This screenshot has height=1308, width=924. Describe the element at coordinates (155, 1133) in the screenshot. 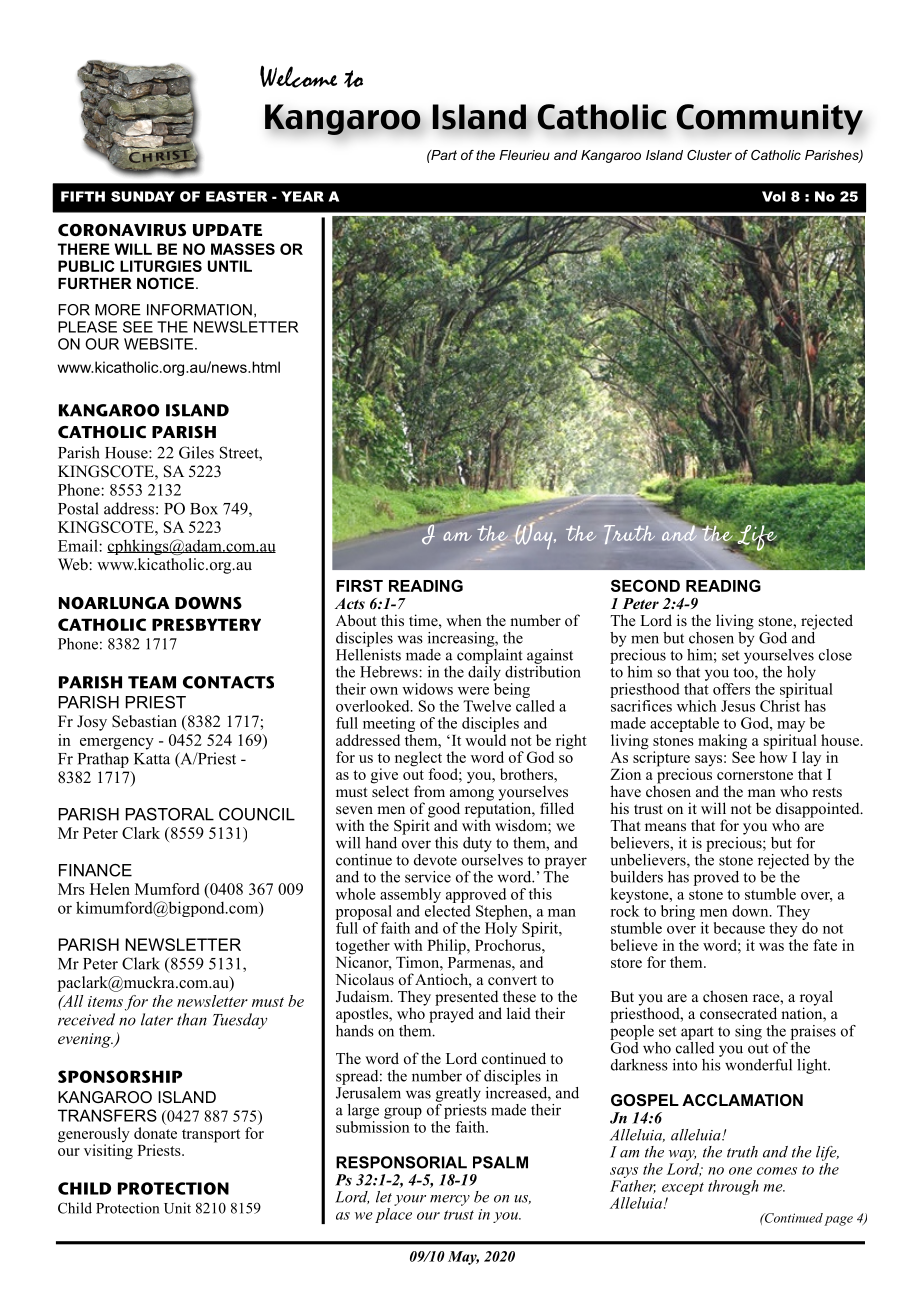

I see `donate` at that location.
